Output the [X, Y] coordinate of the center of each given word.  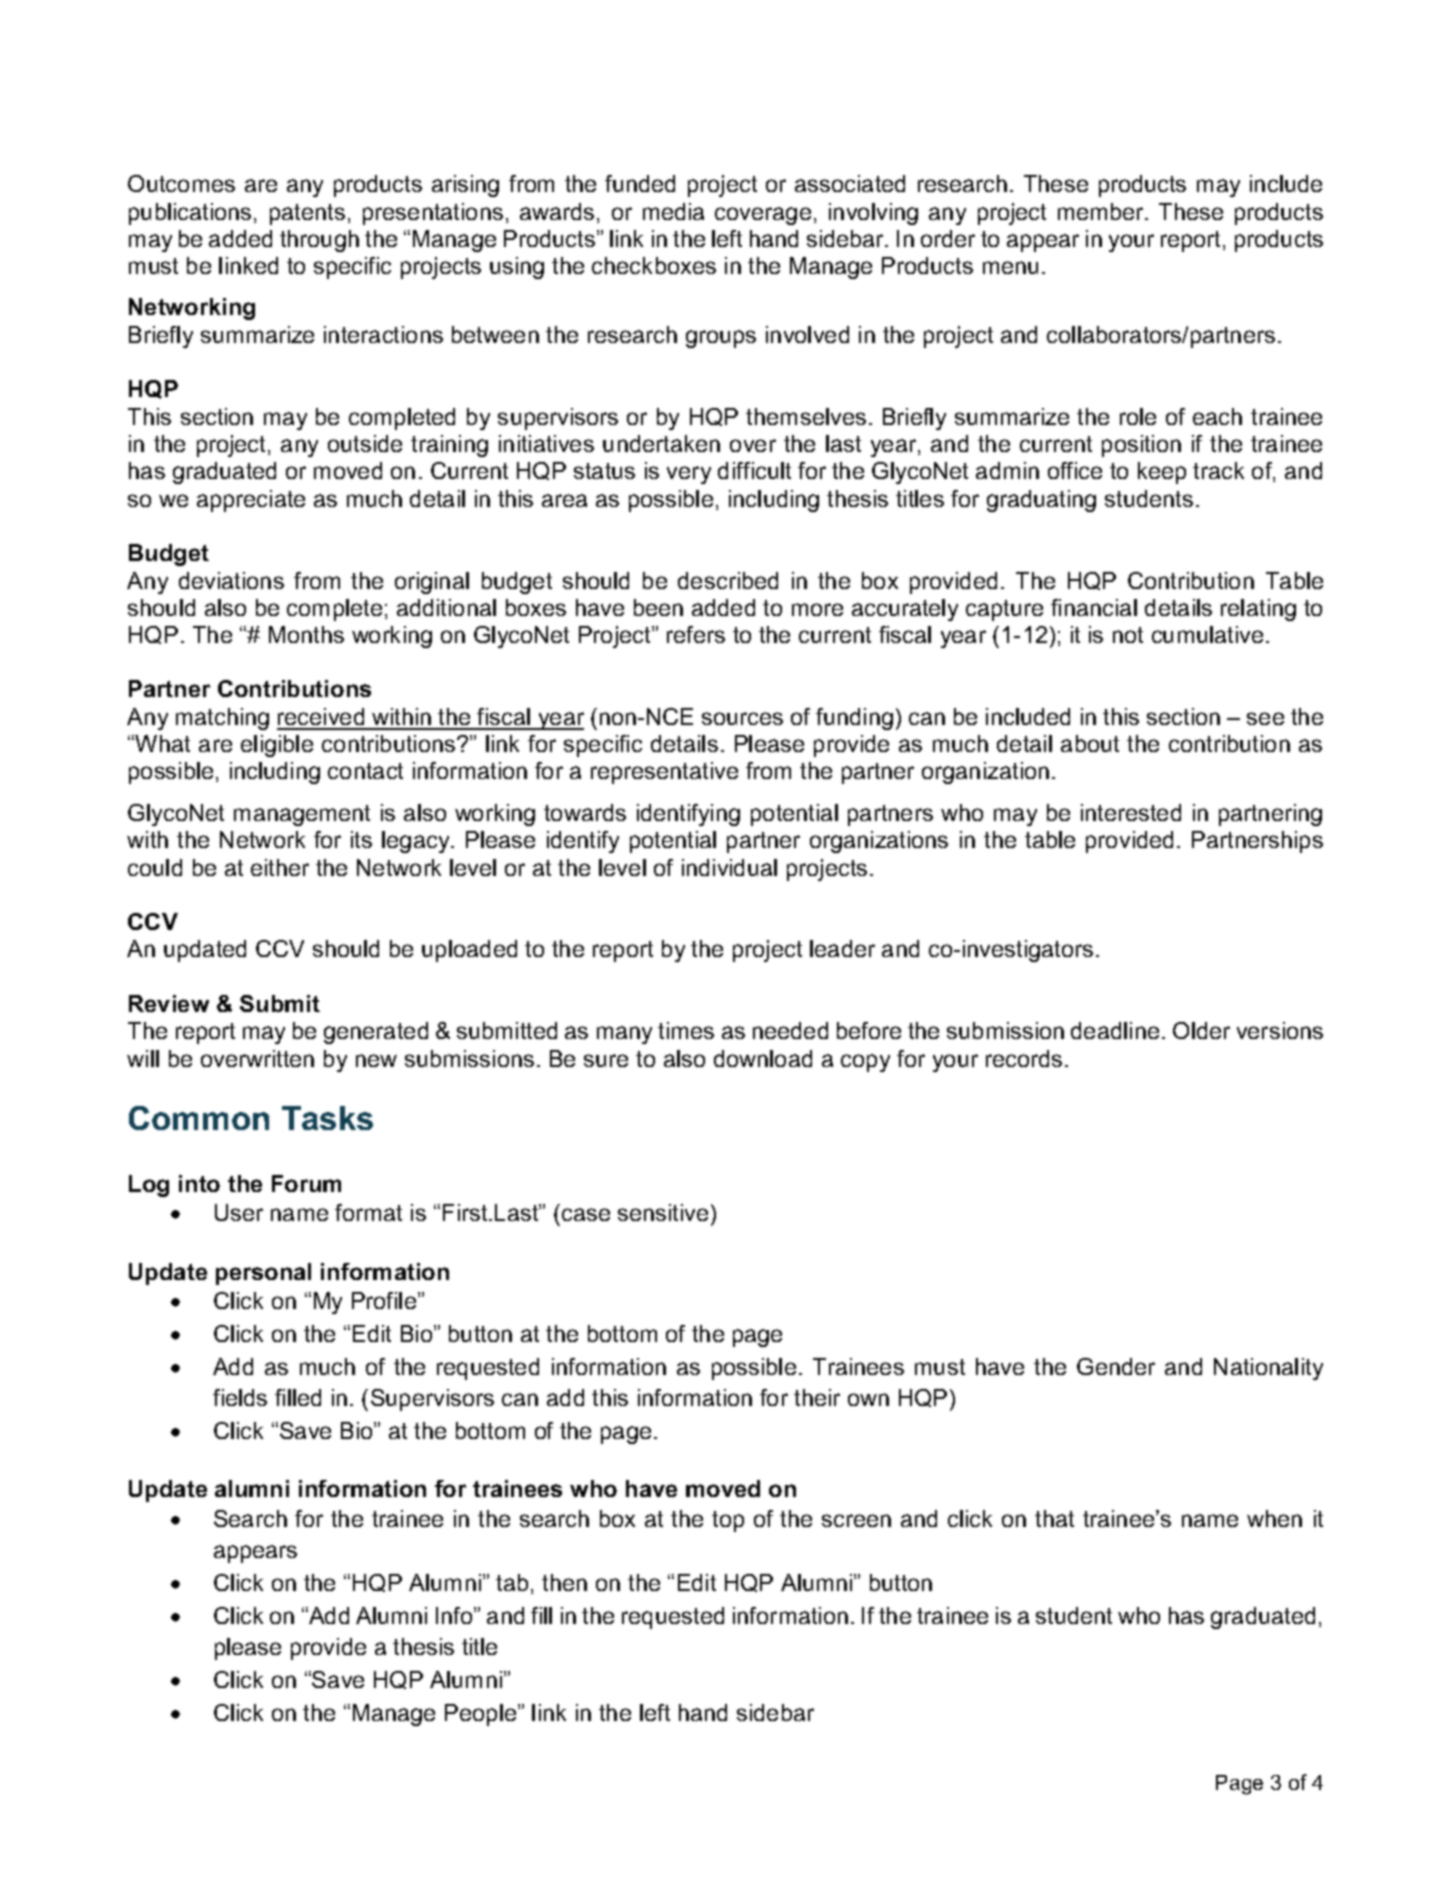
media [673, 211]
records [1024, 1058]
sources [742, 718]
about [1090, 743]
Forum [306, 1183]
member [1102, 211]
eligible [277, 746]
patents [307, 214]
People [482, 1715]
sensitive [665, 1212]
